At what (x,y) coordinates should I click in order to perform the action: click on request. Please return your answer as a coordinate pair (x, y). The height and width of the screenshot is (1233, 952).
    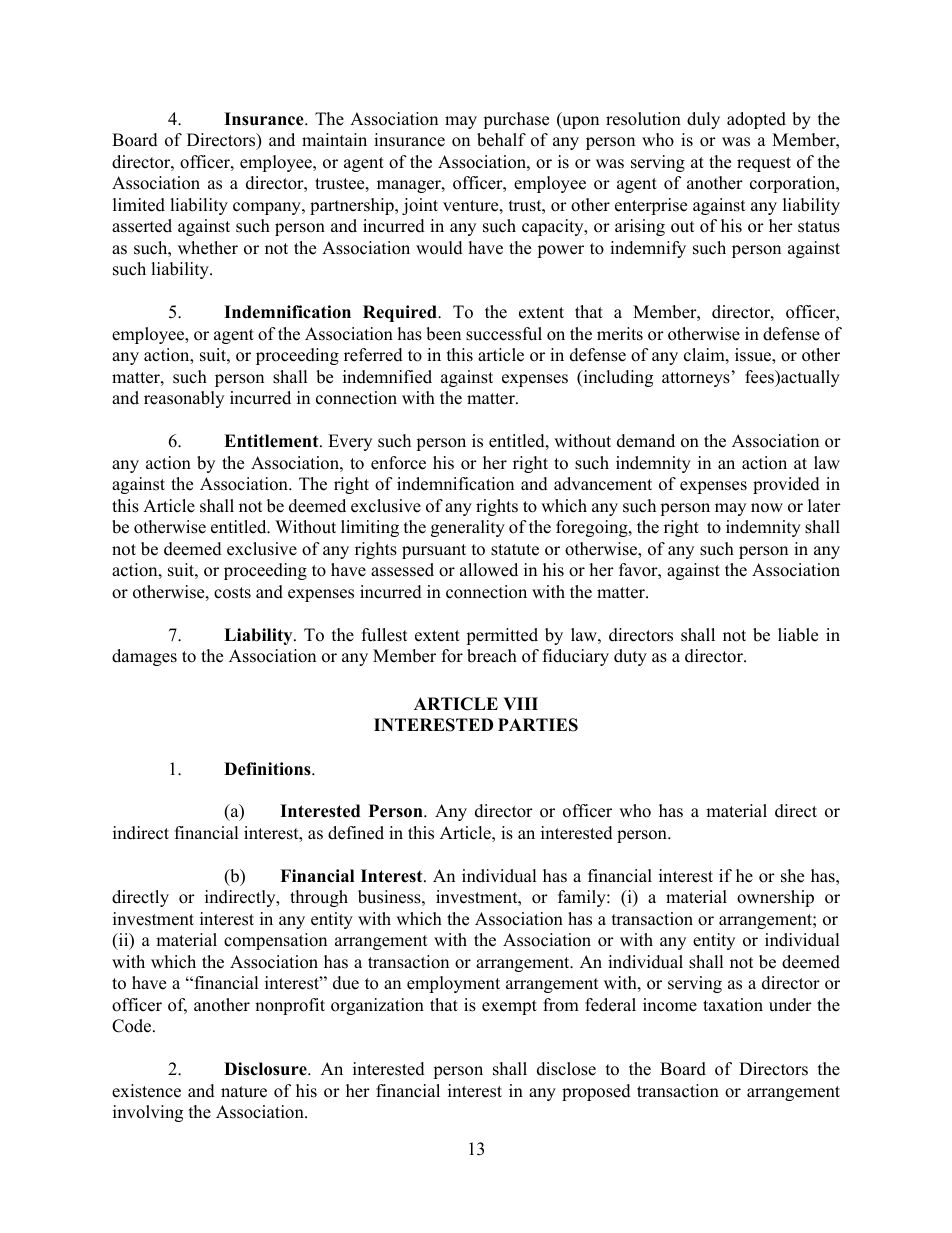
    Looking at the image, I should click on (764, 164).
